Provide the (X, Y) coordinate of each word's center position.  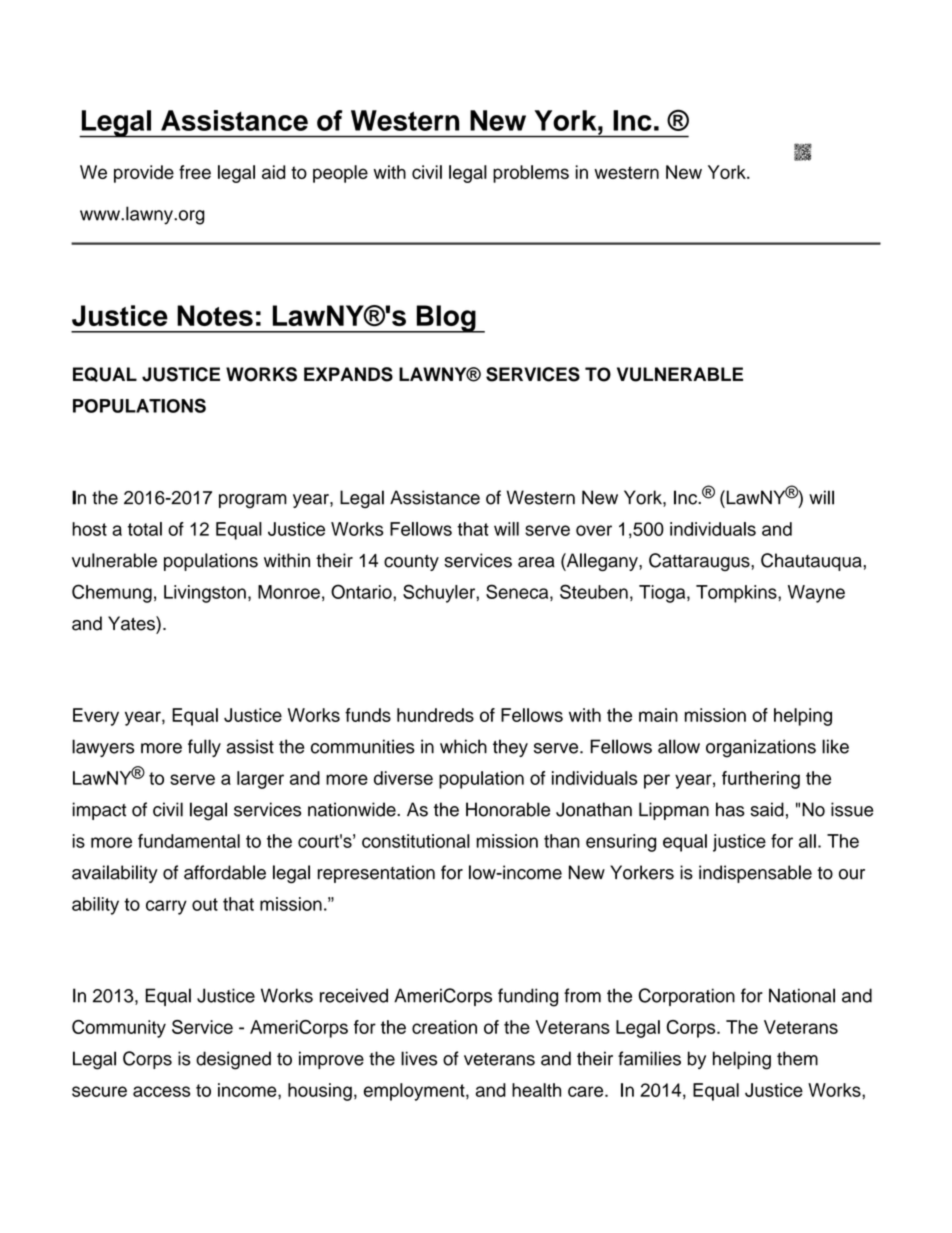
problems (531, 174)
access (161, 1091)
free (195, 172)
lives (419, 1058)
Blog (446, 319)
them (797, 1058)
